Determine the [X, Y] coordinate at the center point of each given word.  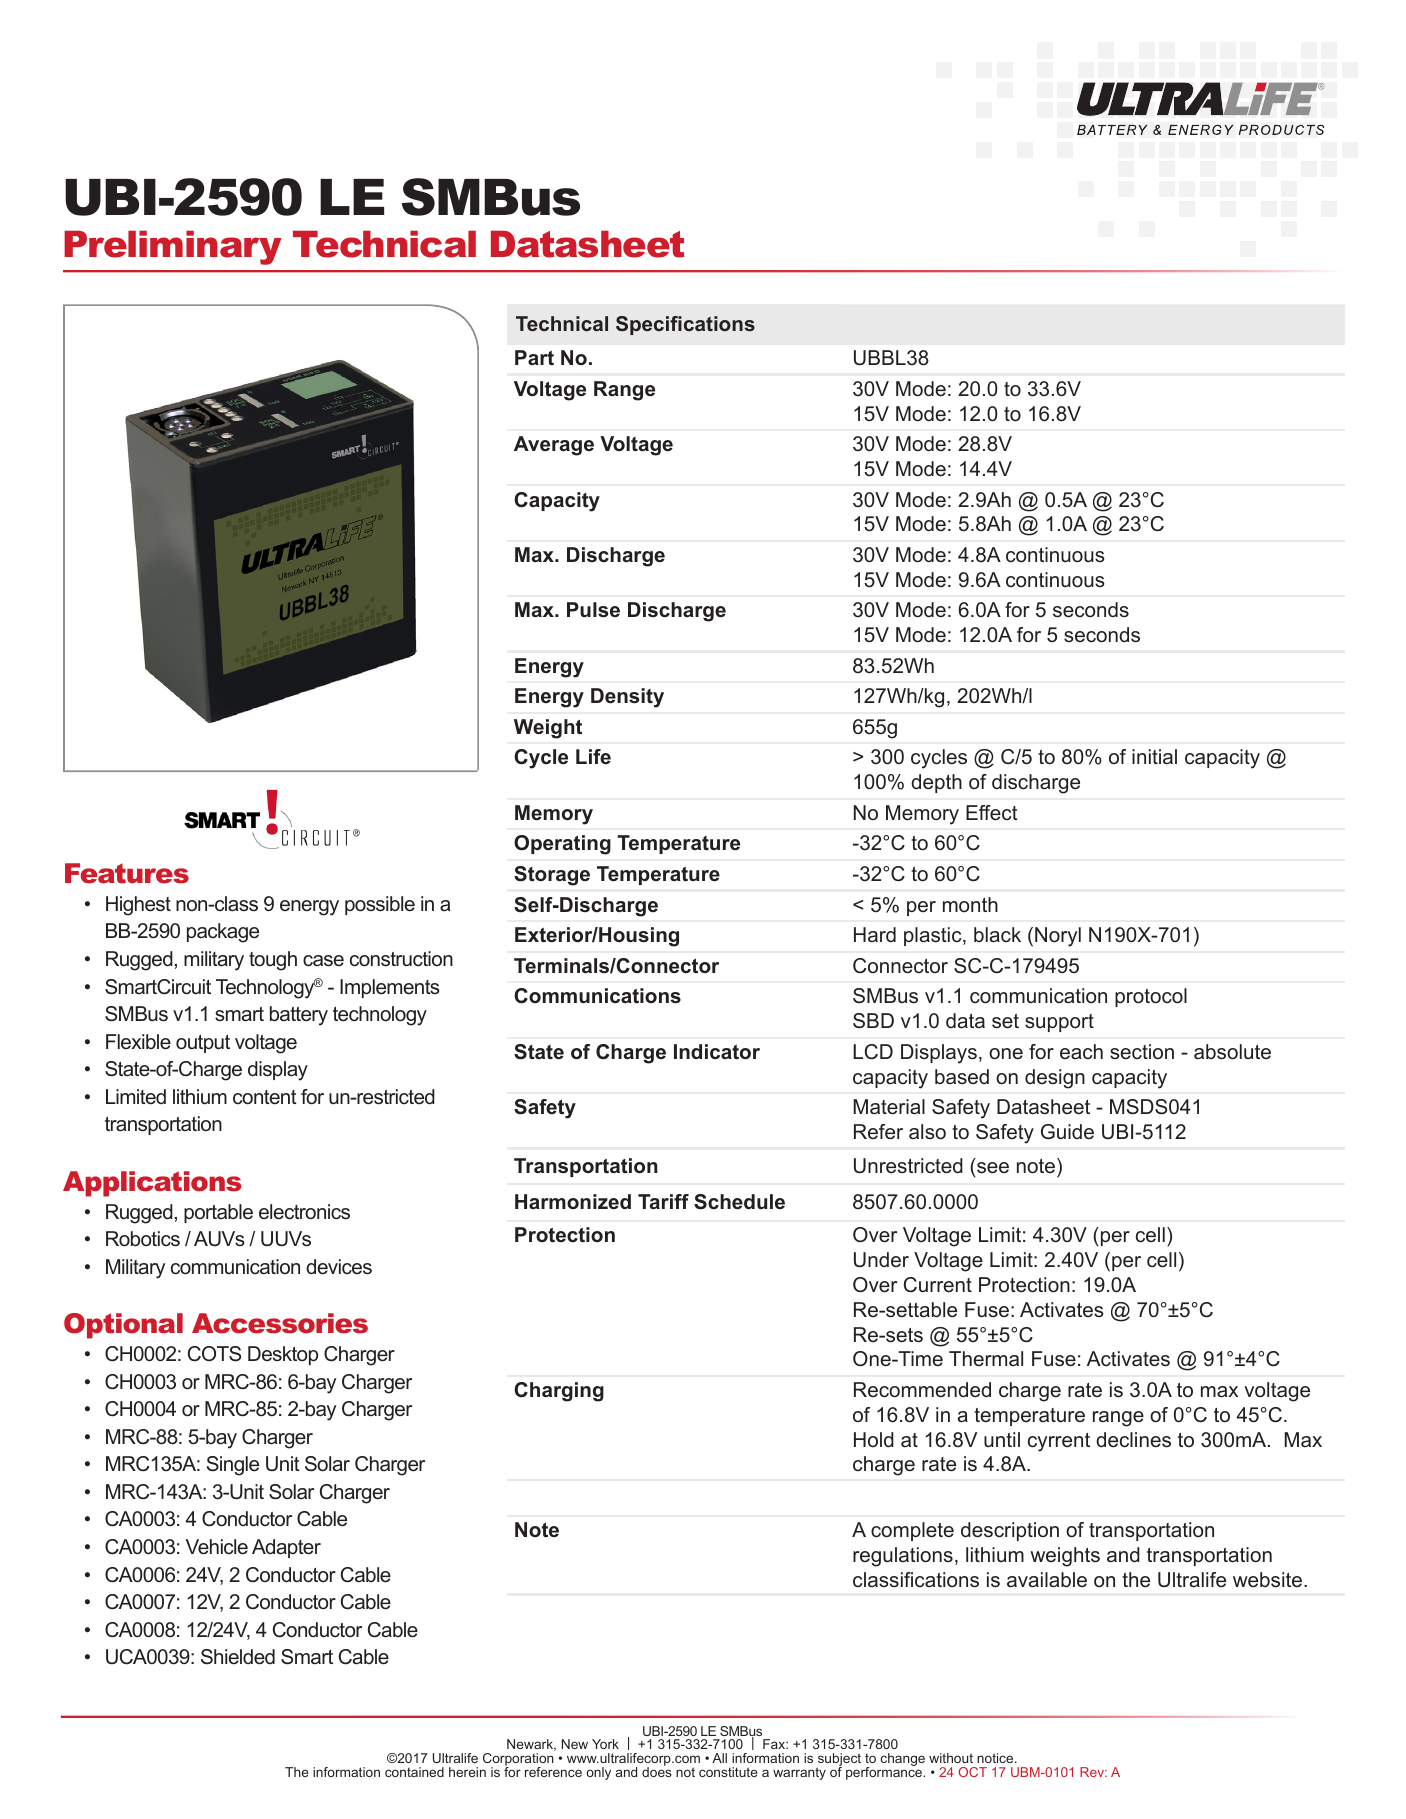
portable [218, 1213]
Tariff [663, 1202]
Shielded [238, 1657]
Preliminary [173, 248]
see [993, 1168]
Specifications [685, 325]
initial [1154, 756]
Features [127, 873]
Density [627, 698]
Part [534, 358]
